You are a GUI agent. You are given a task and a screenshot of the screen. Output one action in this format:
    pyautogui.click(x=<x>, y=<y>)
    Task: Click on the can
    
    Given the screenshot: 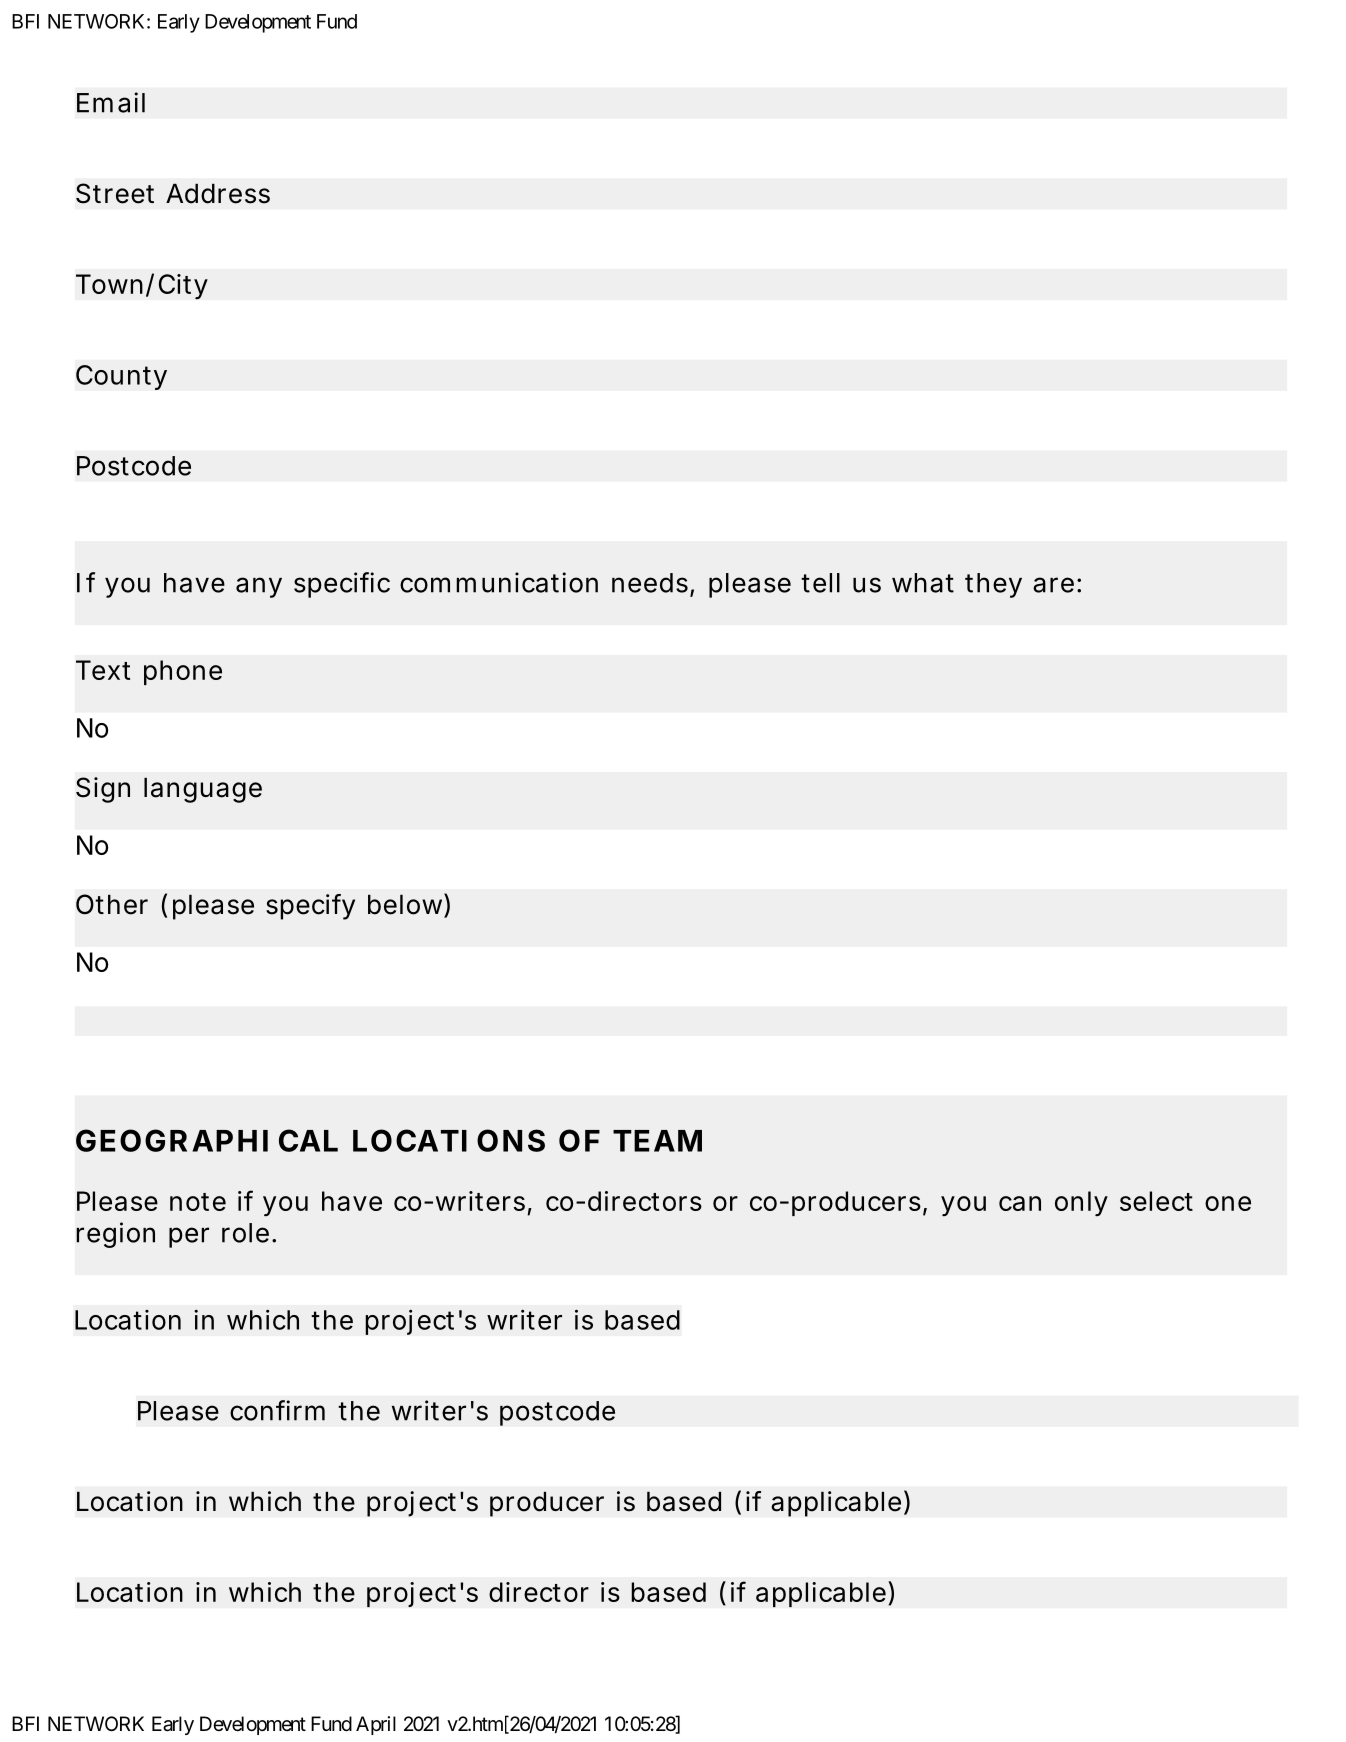 What is the action you would take?
    pyautogui.click(x=1020, y=1203)
